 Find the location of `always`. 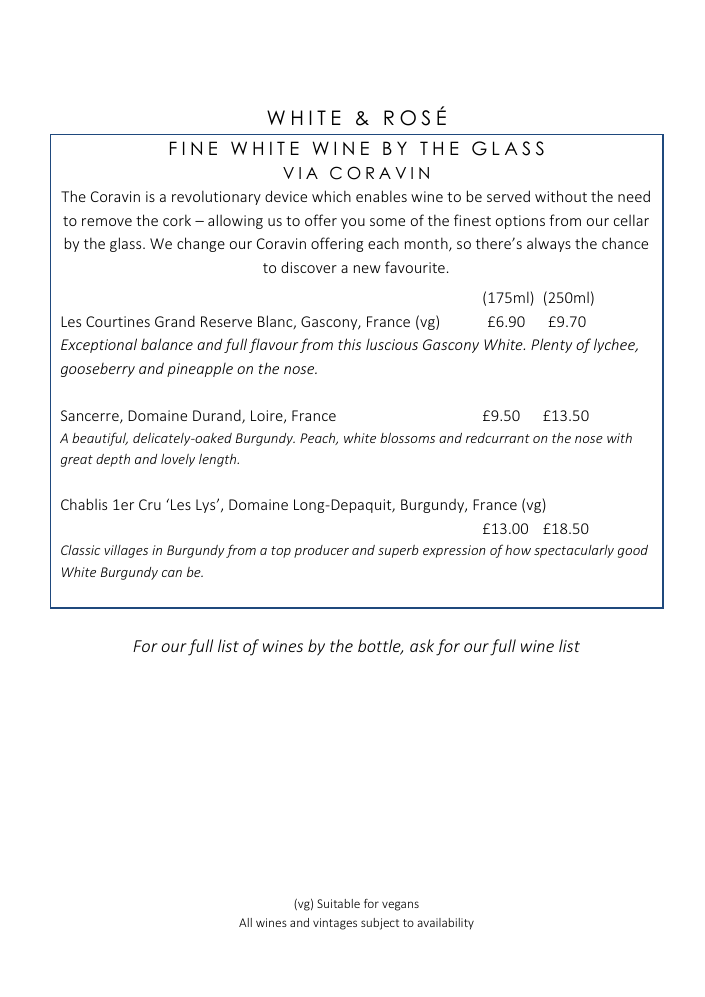

always is located at coordinates (549, 244).
